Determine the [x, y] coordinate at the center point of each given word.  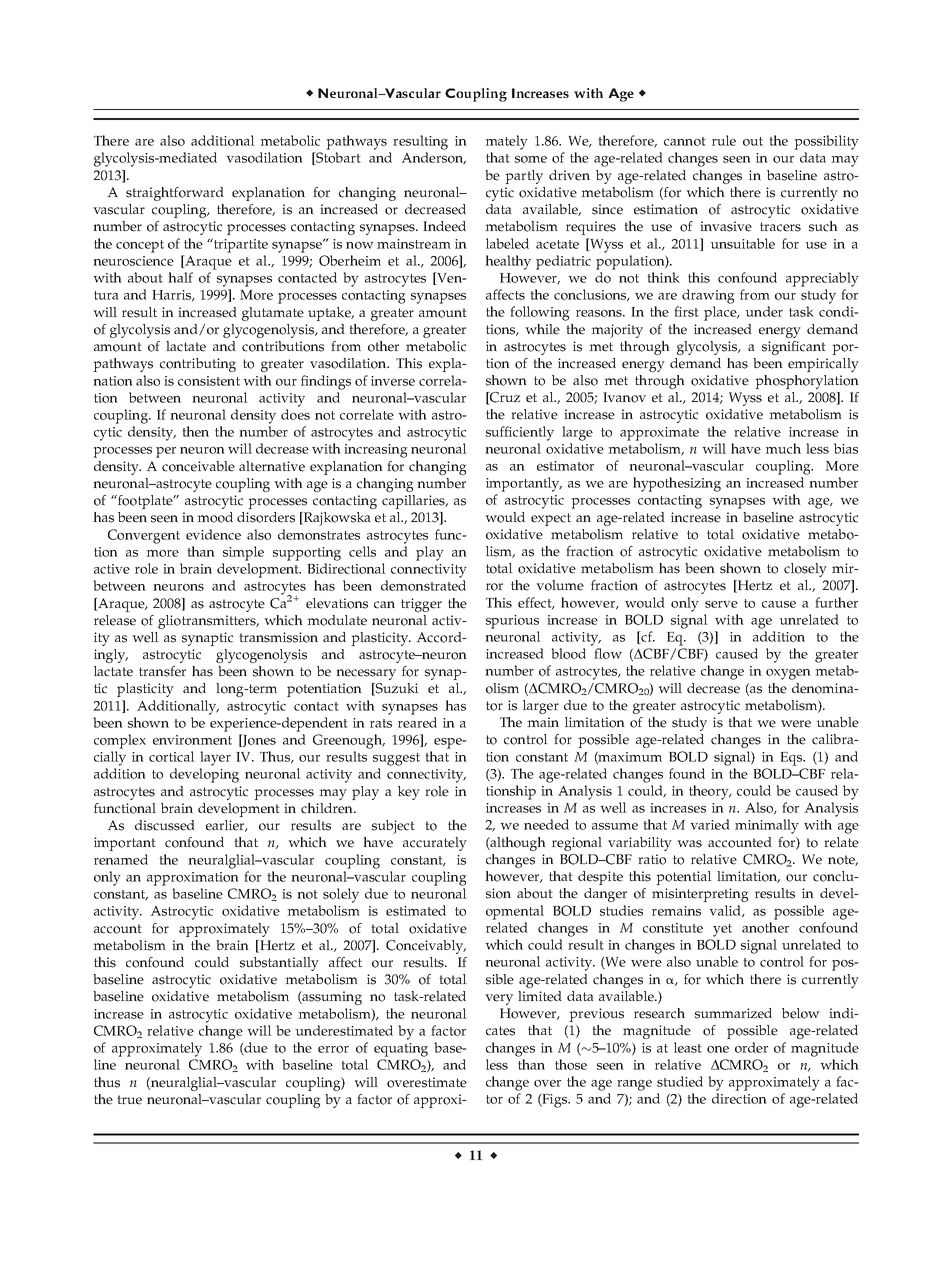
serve [721, 604]
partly [524, 177]
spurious [512, 622]
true [129, 1100]
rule [724, 140]
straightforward [174, 194]
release [115, 620]
